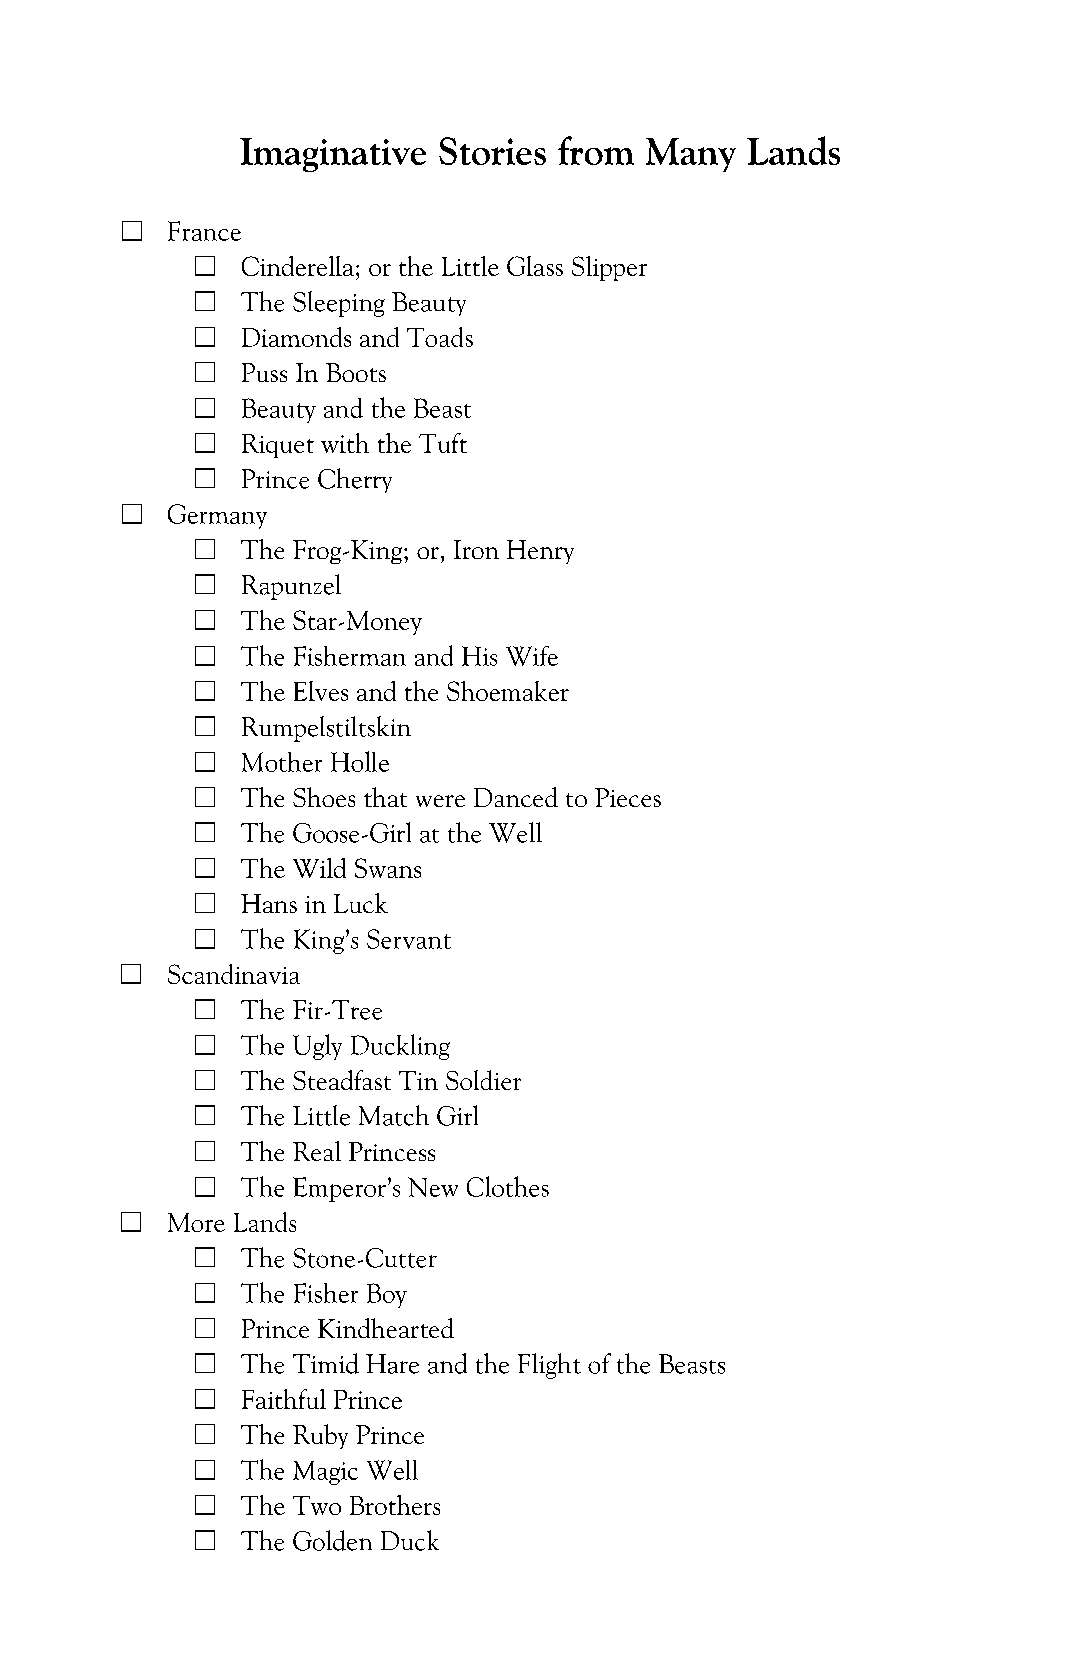 The width and height of the screenshot is (1081, 1671). Describe the element at coordinates (269, 903) in the screenshot. I see `Hans` at that location.
